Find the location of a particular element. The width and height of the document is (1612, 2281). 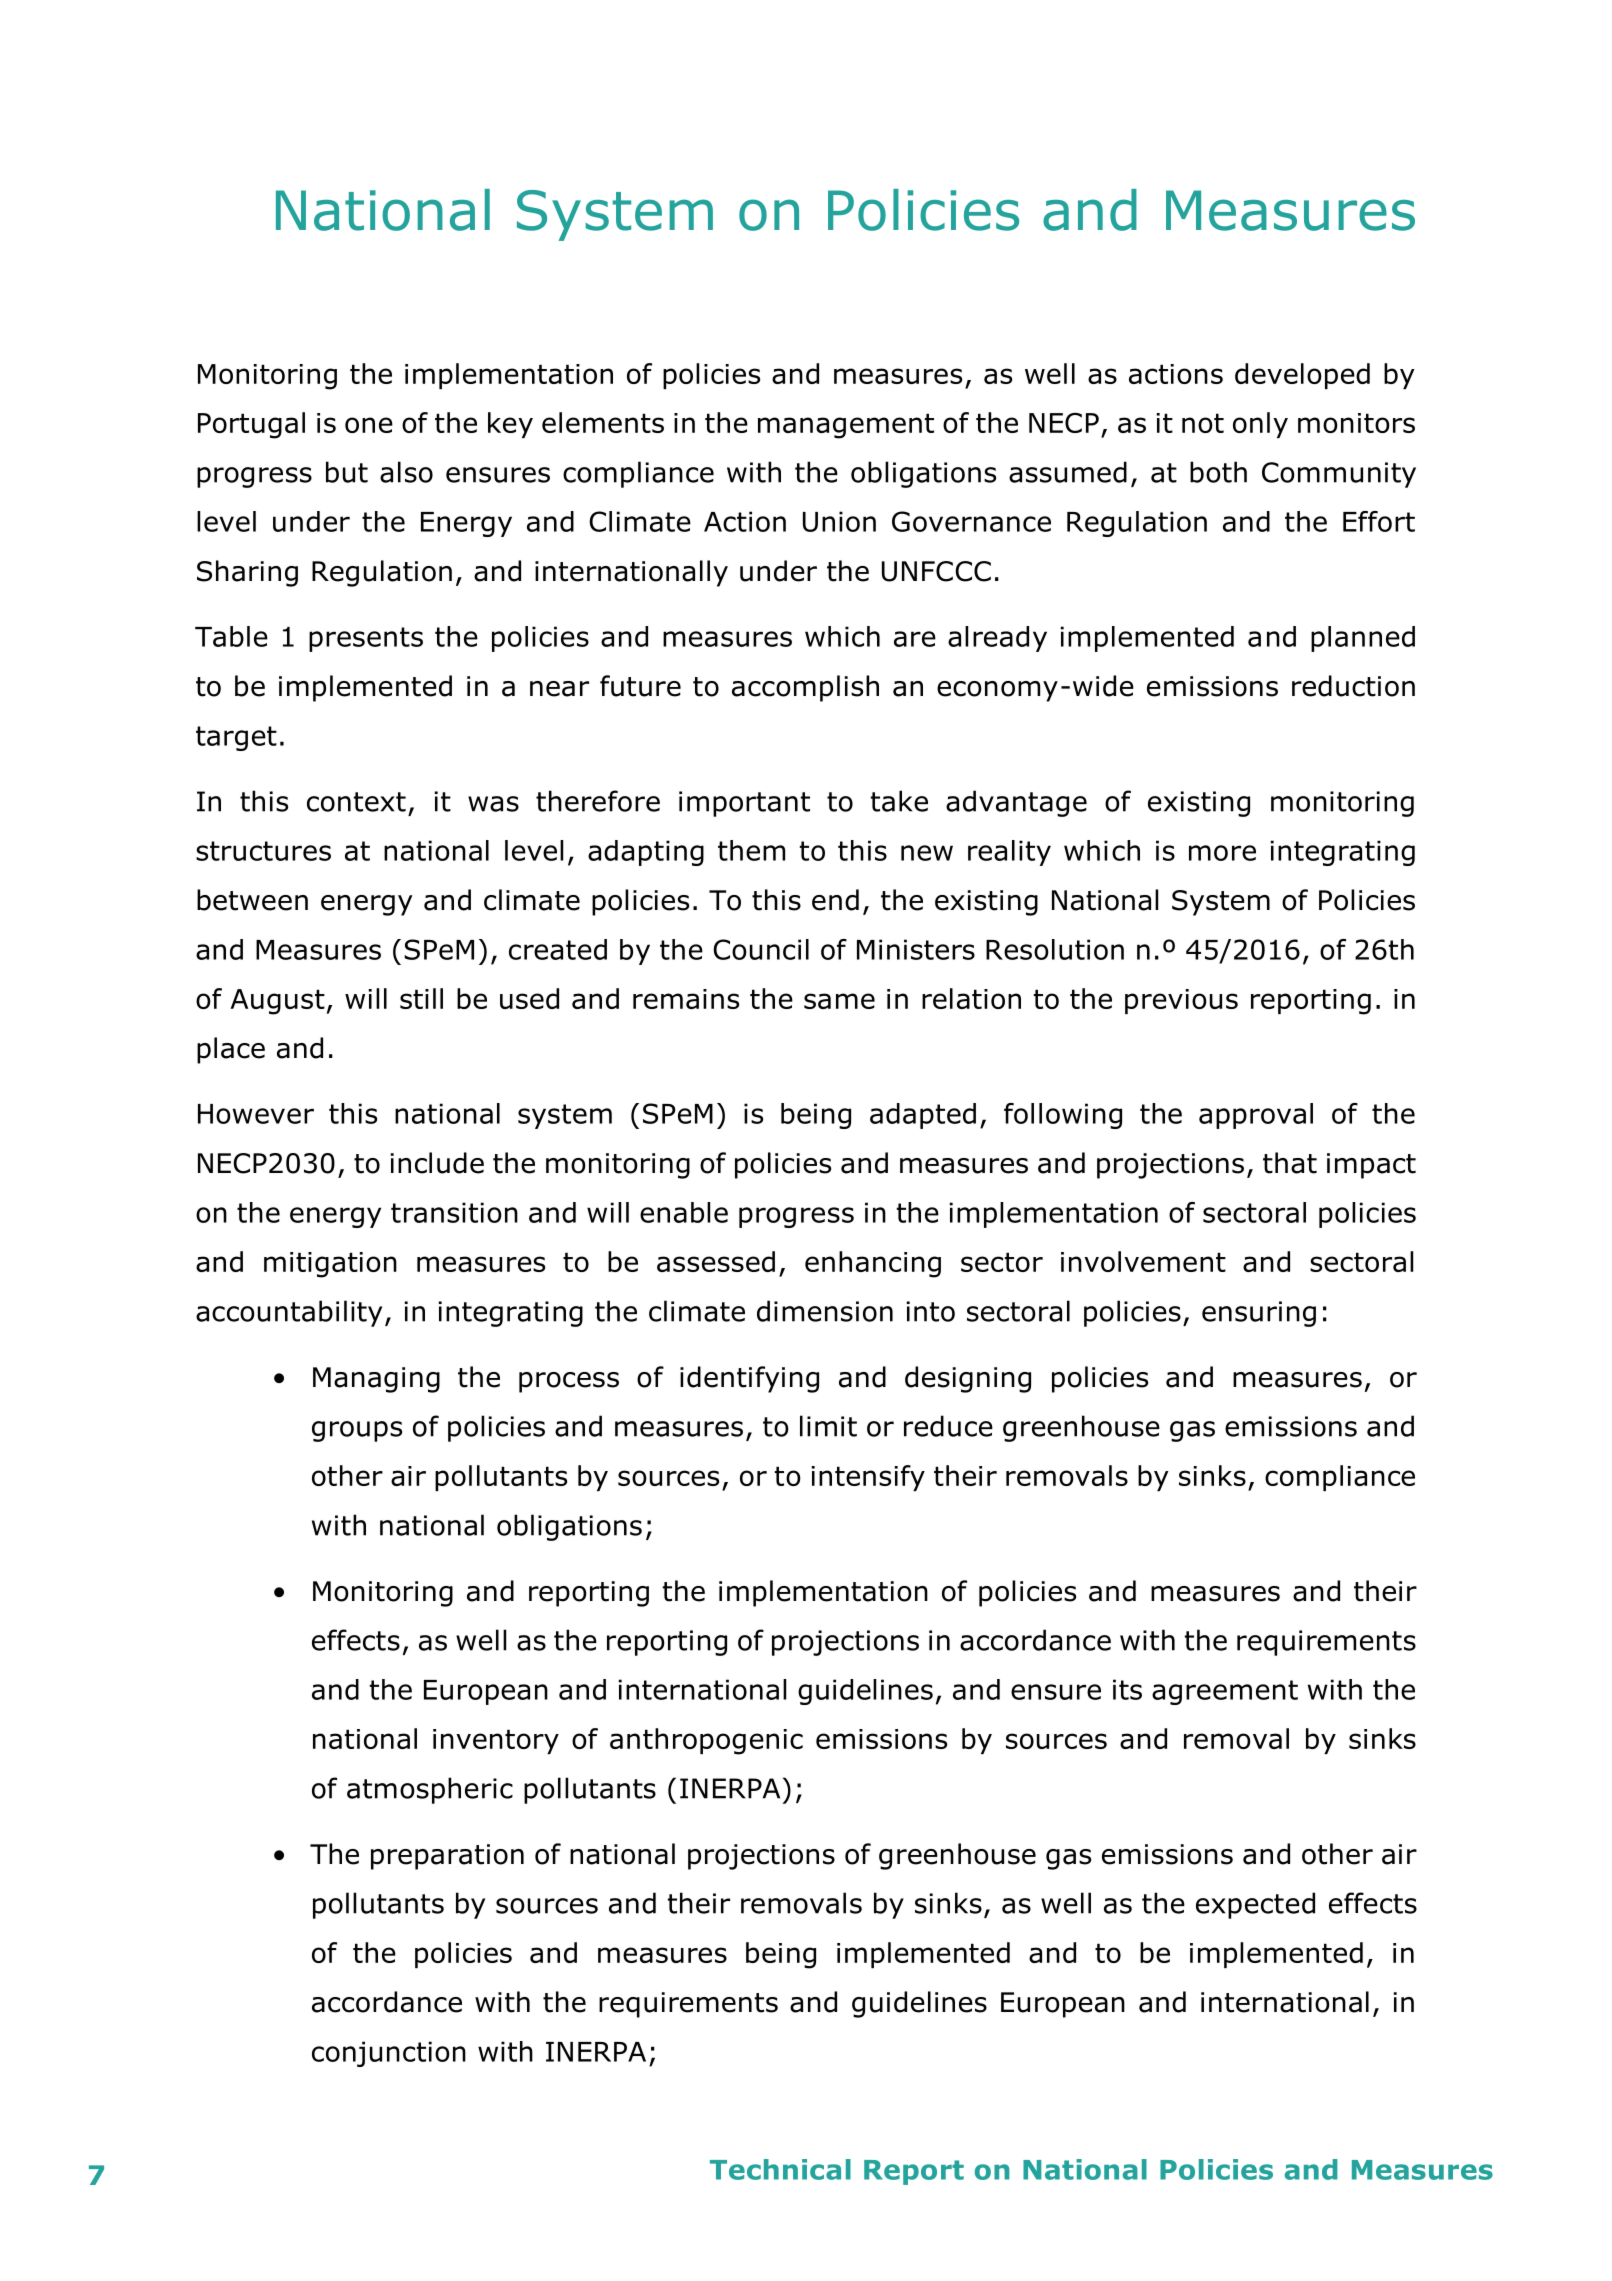

intensify is located at coordinates (868, 1478).
